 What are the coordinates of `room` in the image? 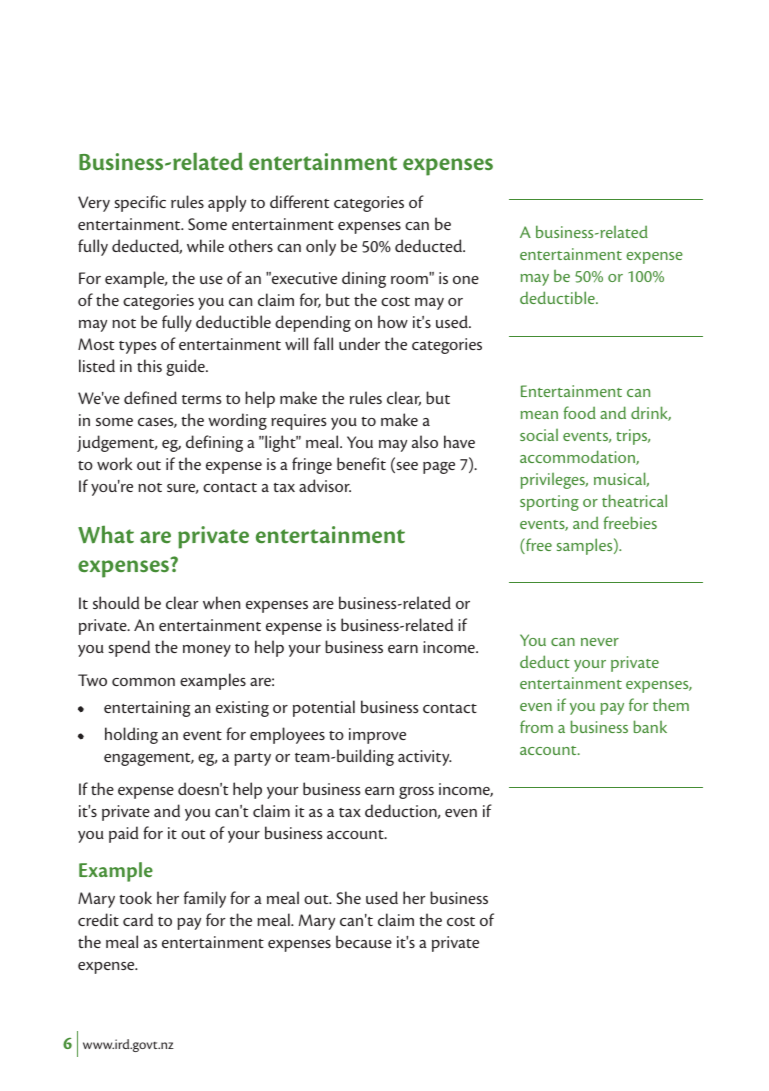 It's located at (409, 280).
